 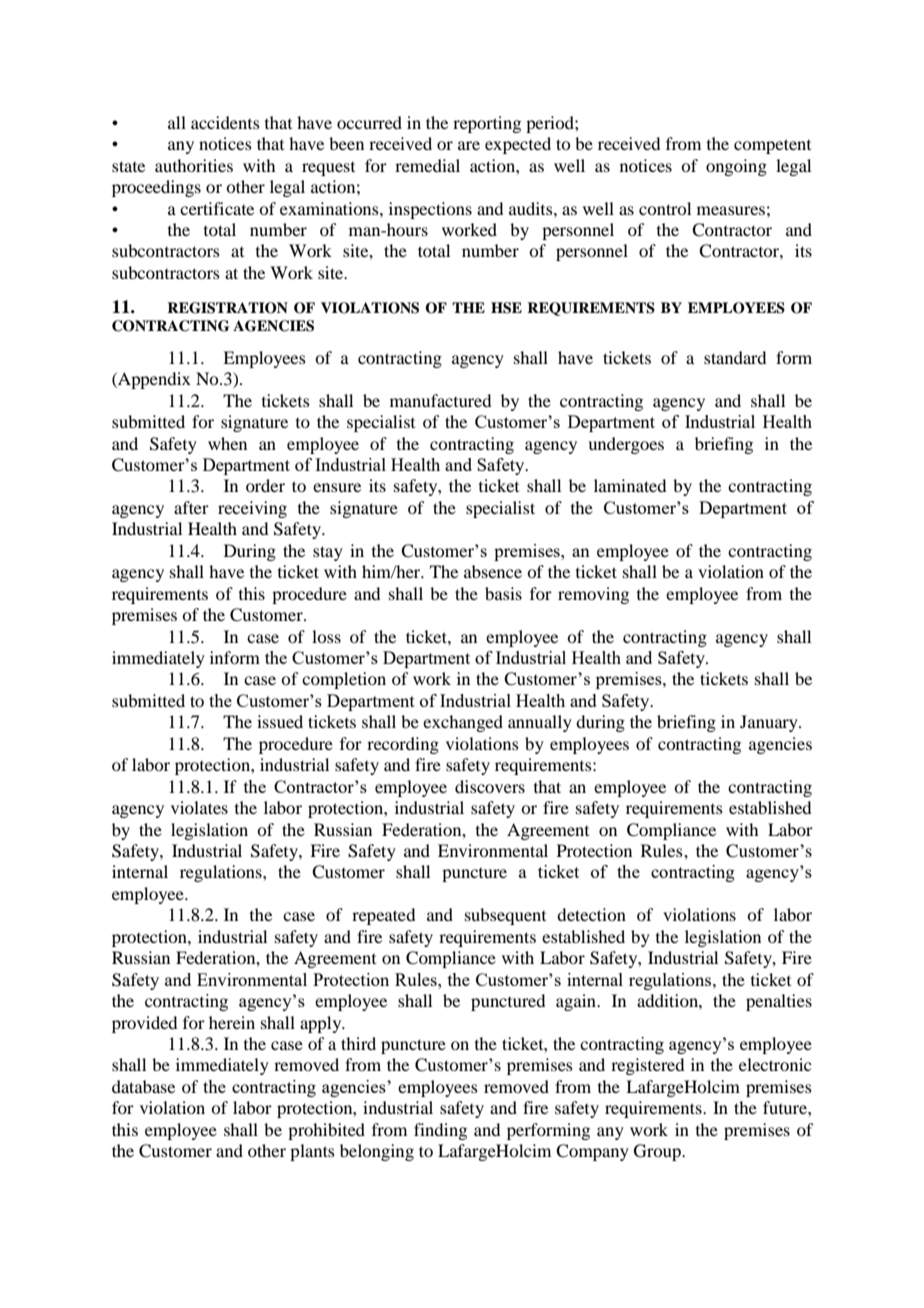 What do you see at coordinates (469, 145) in the screenshot?
I see `are` at bounding box center [469, 145].
